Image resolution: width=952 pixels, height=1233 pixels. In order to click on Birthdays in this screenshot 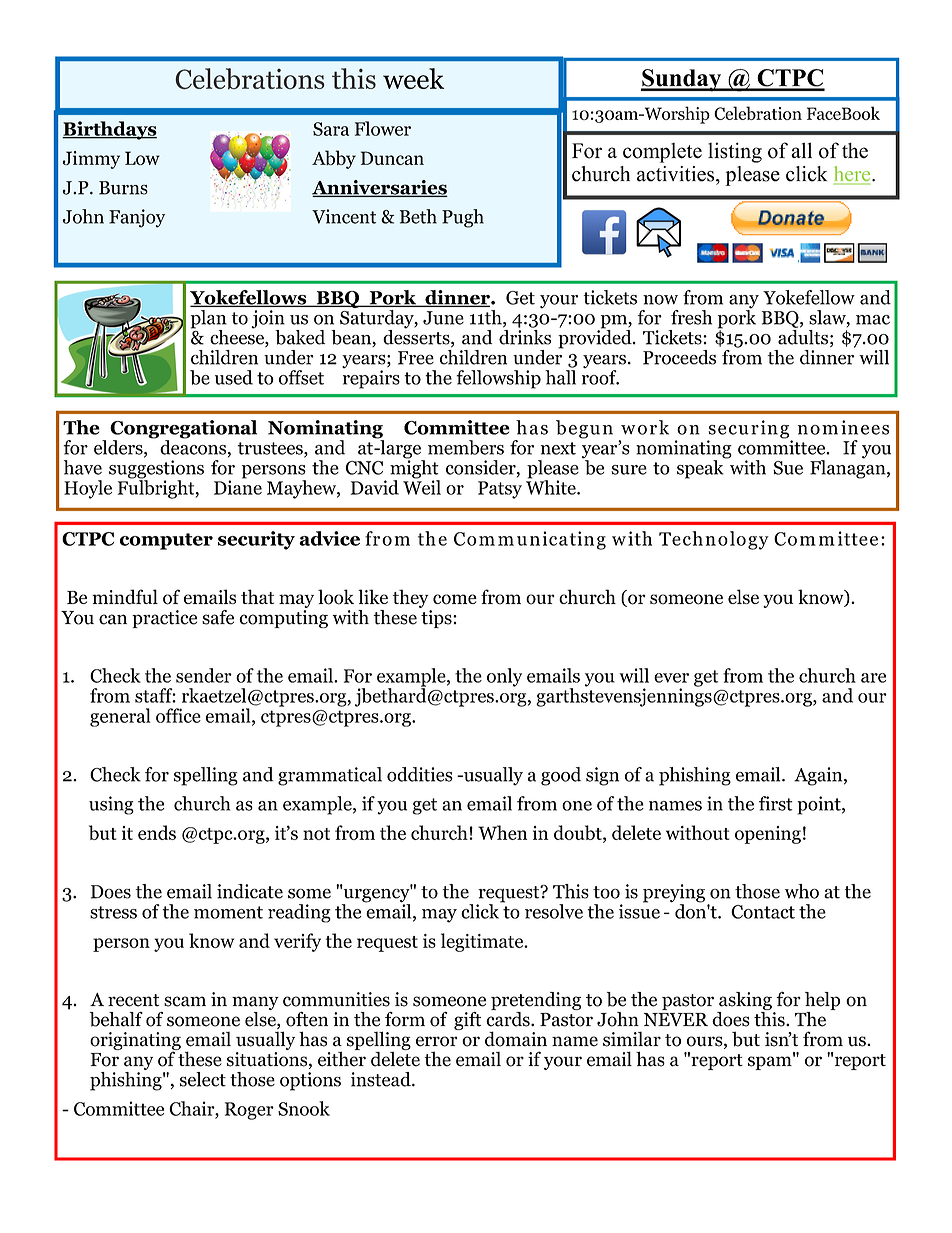, I will do `click(109, 130)`.
